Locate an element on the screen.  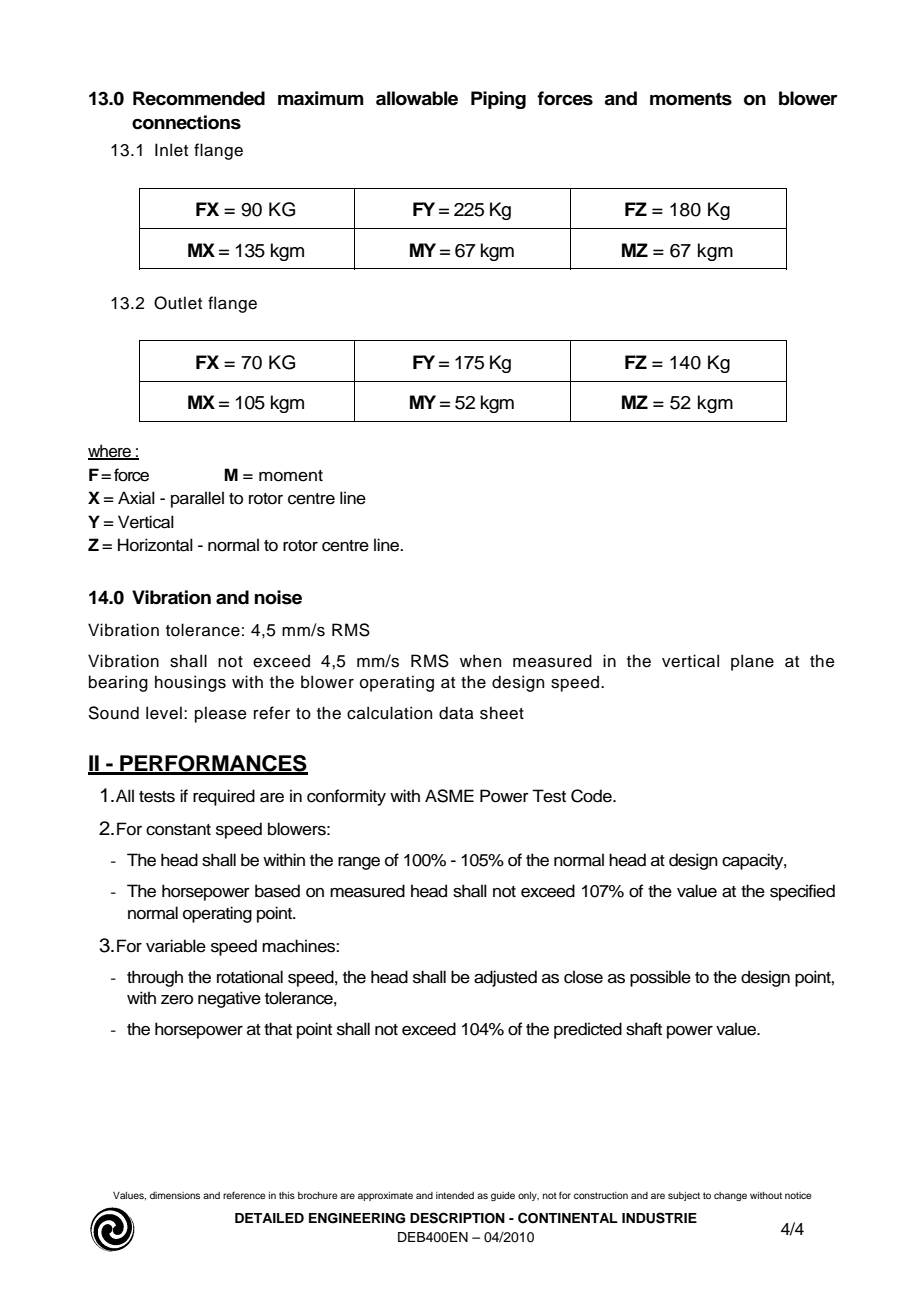
dimensions is located at coordinates (175, 1195).
